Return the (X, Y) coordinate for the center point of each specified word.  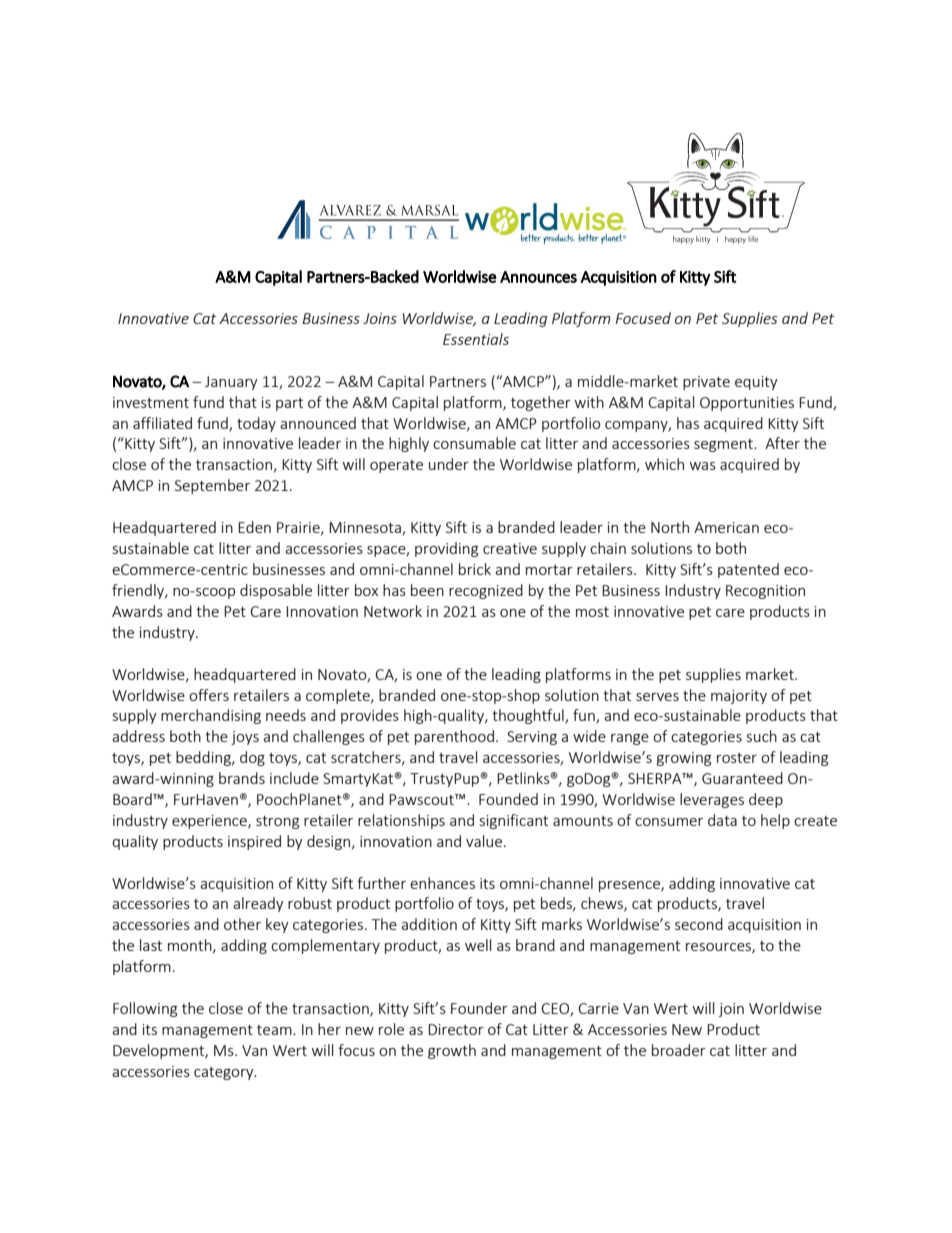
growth (452, 1051)
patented (748, 570)
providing (446, 549)
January (231, 383)
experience (210, 822)
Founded (508, 799)
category (225, 1073)
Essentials (476, 339)
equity (756, 383)
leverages (712, 800)
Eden (254, 527)
